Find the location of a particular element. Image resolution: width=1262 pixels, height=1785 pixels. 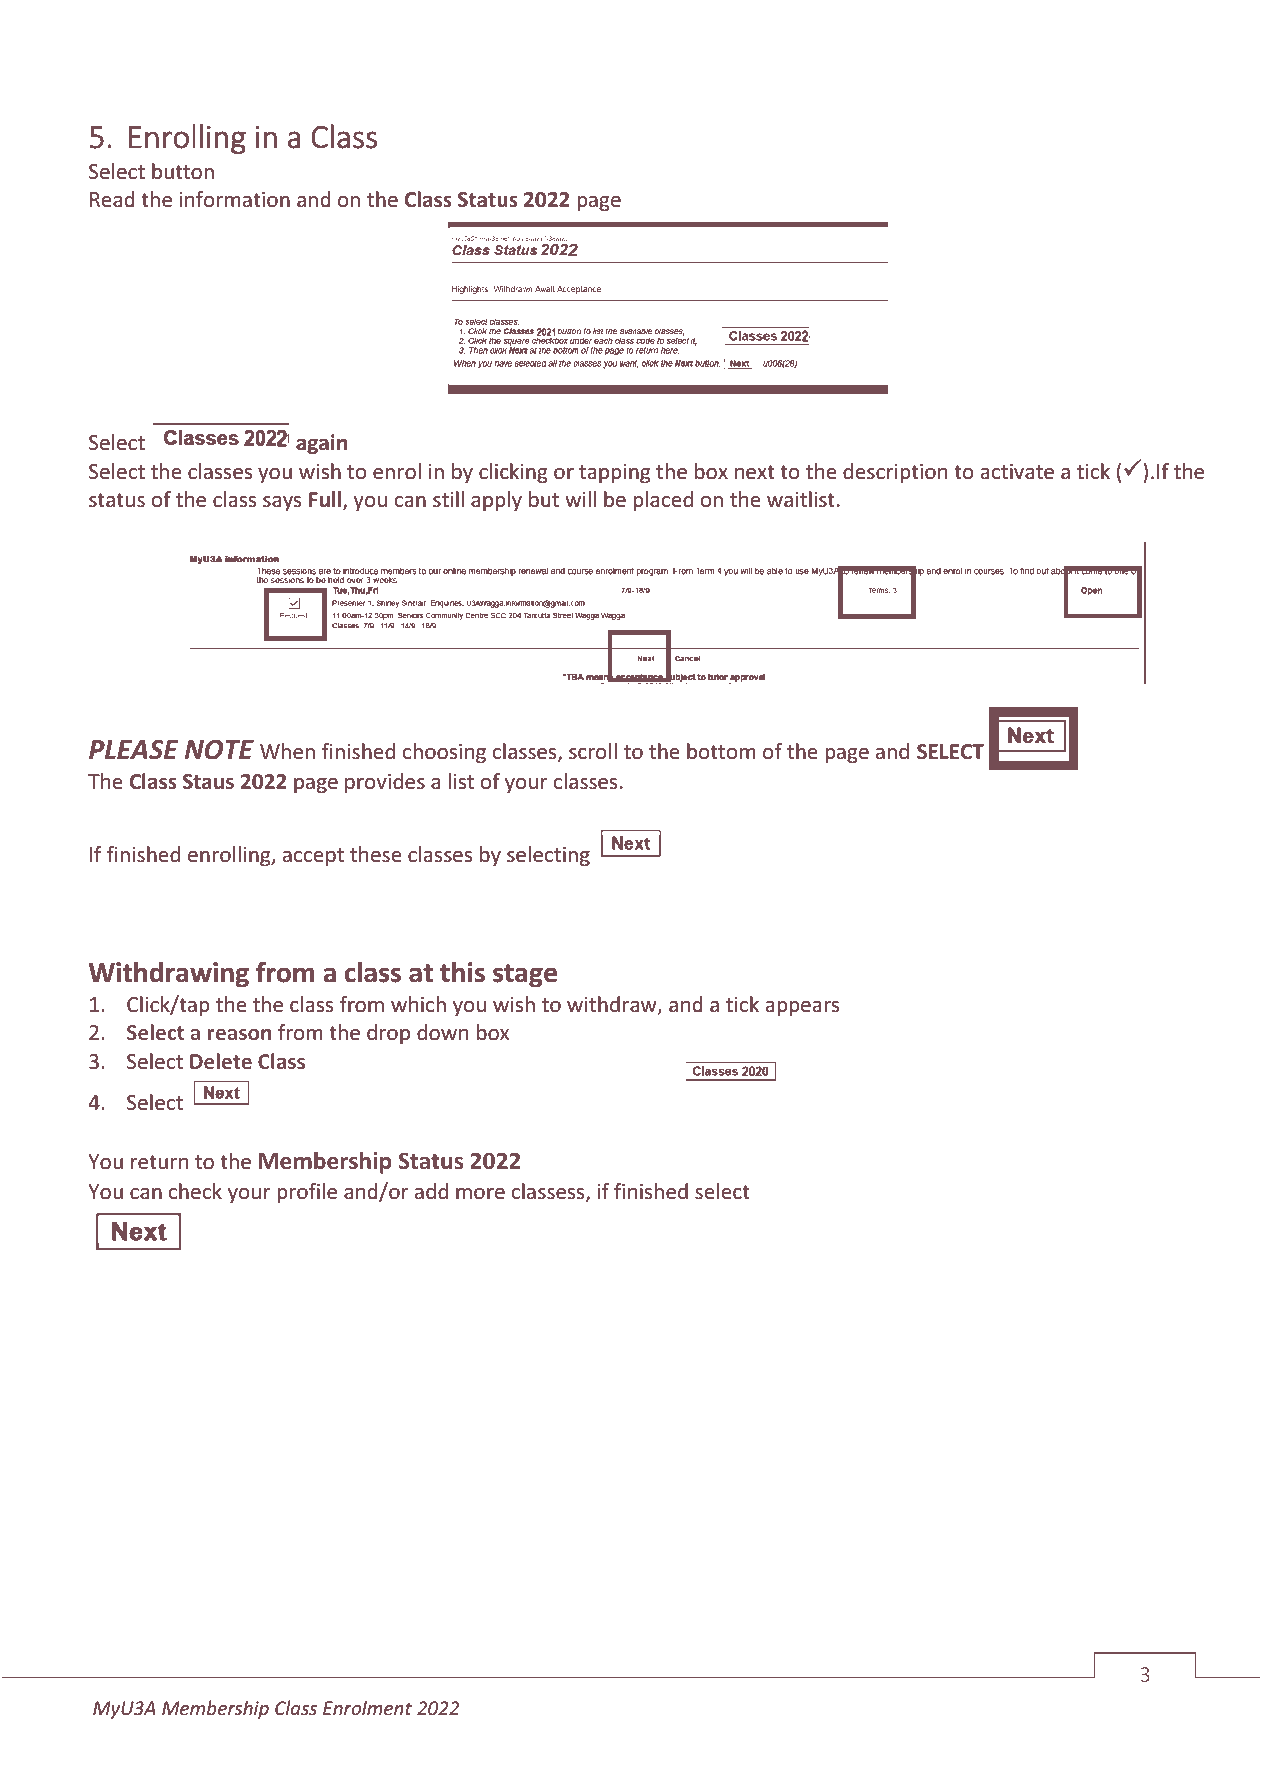

tapping is located at coordinates (614, 473).
